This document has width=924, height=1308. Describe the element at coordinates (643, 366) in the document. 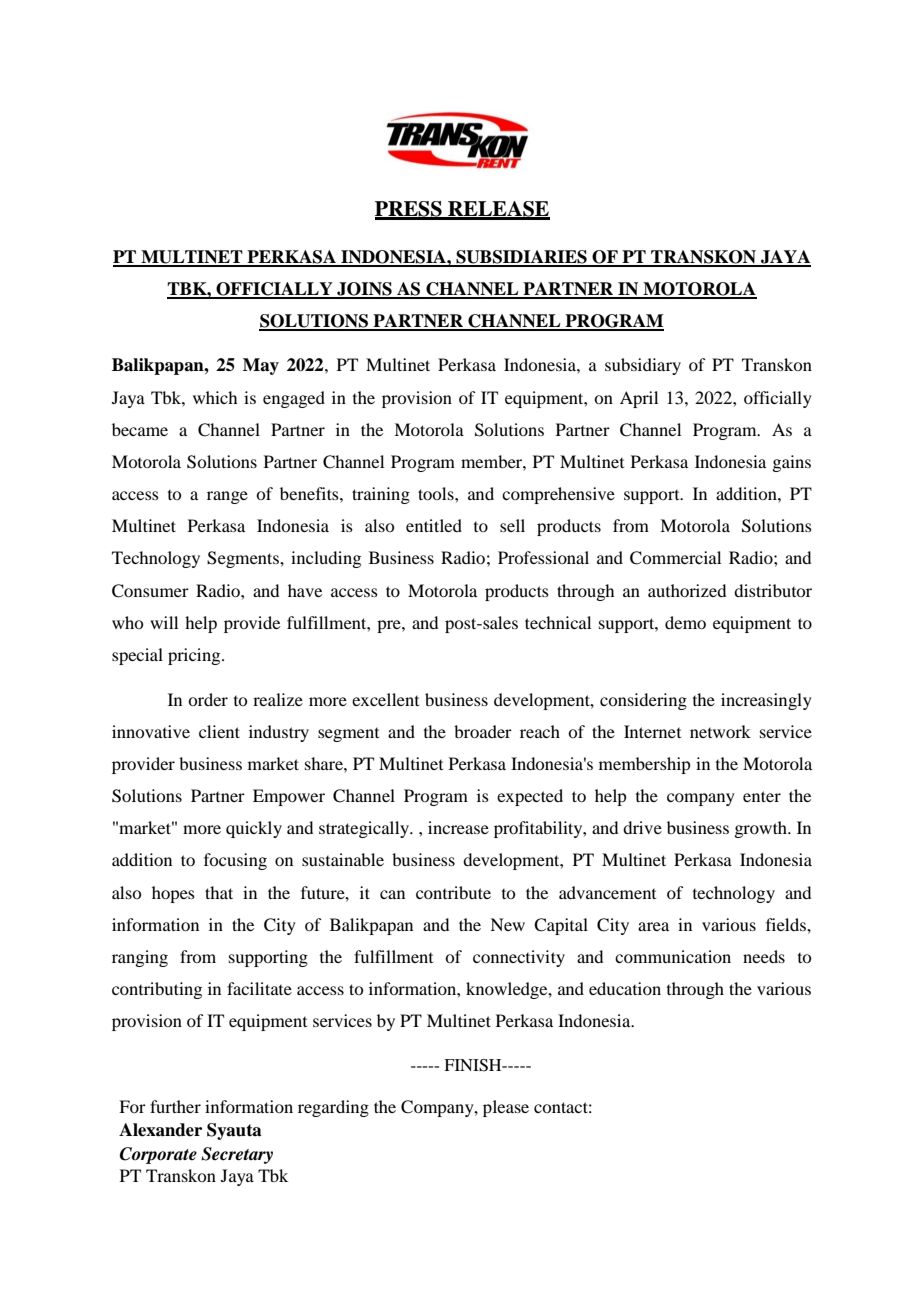

I see `subsidiary` at that location.
